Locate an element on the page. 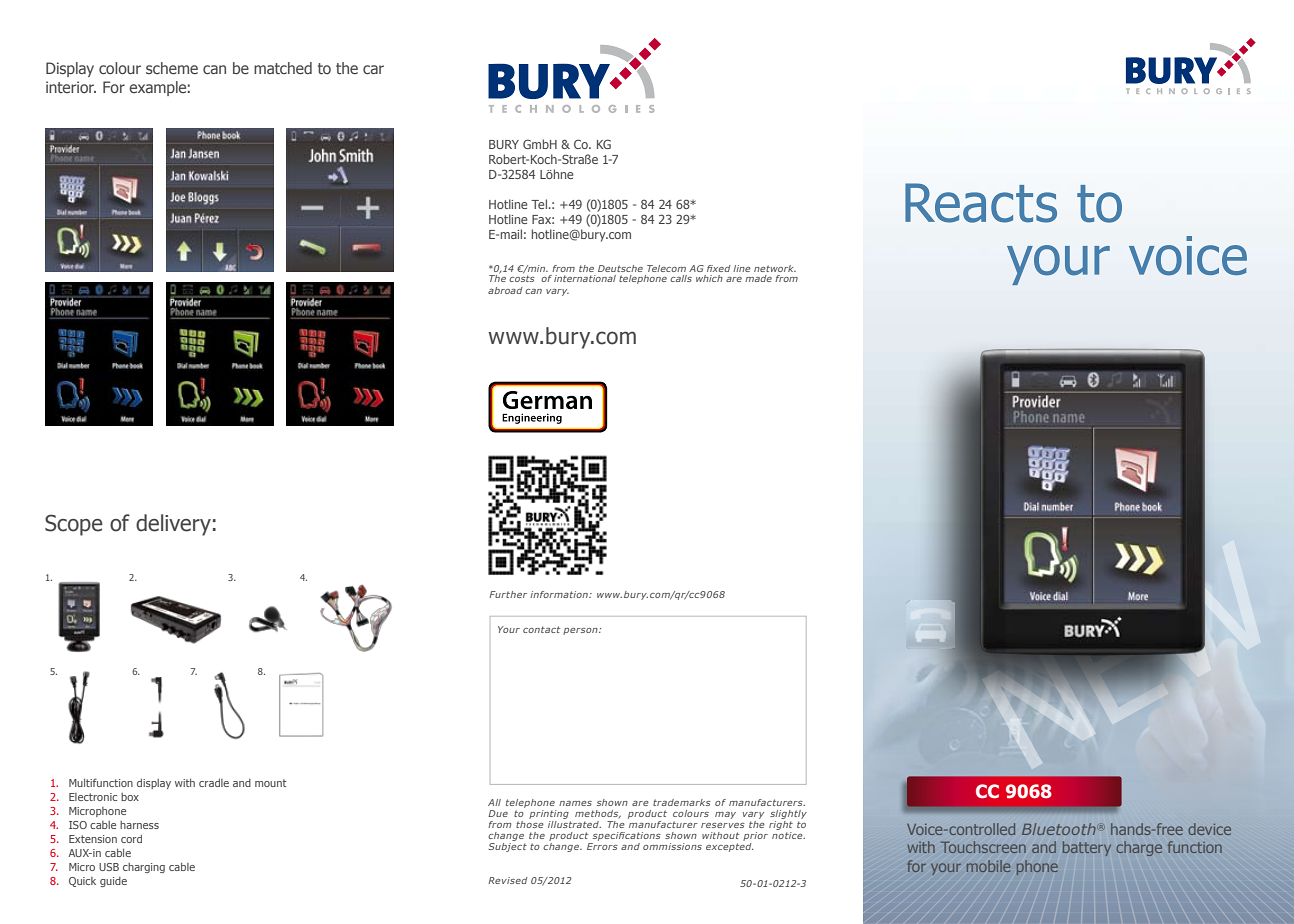  Errors is located at coordinates (602, 846).
